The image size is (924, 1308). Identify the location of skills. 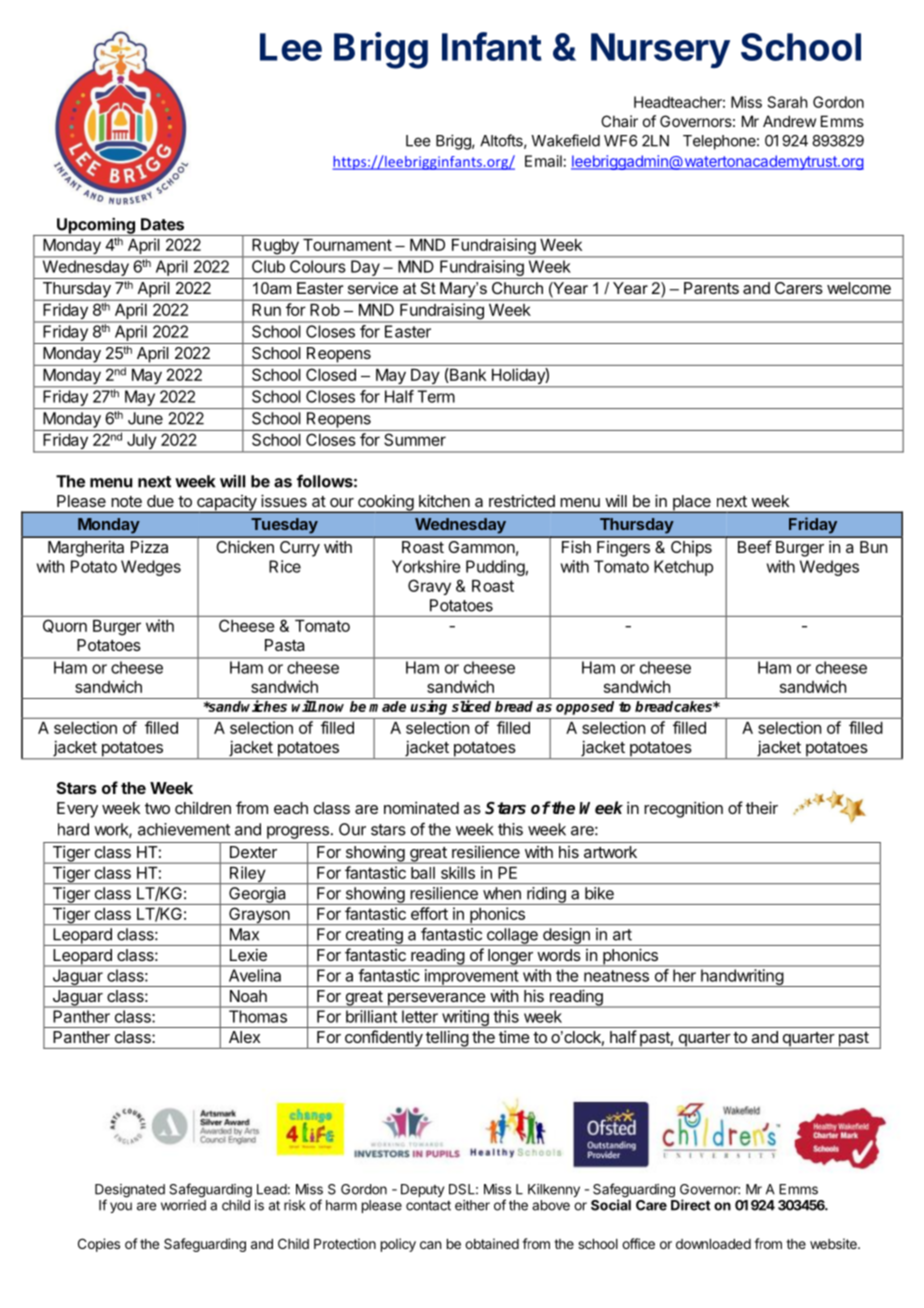
(458, 872).
